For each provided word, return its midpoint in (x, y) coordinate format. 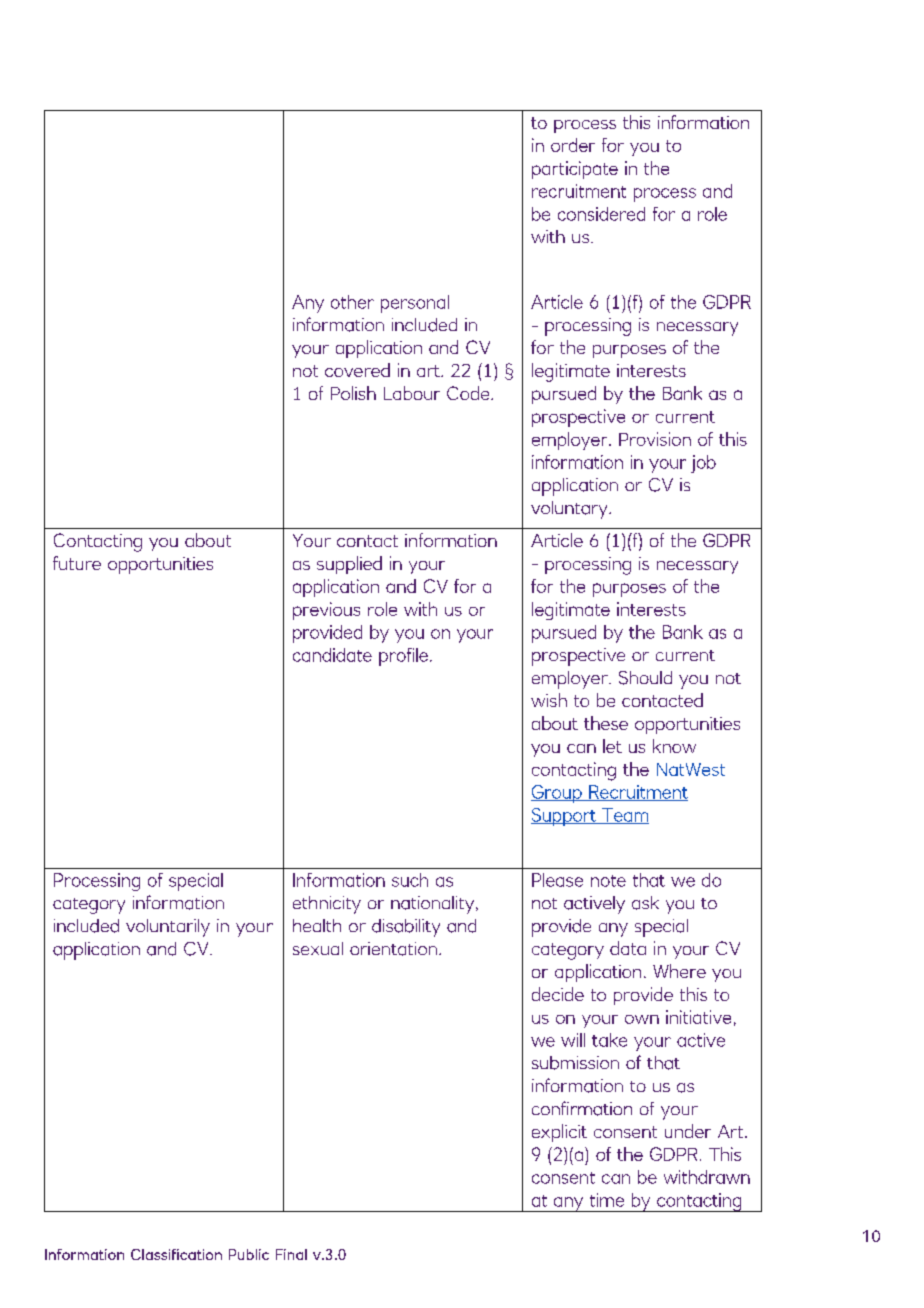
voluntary (570, 510)
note (608, 881)
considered (601, 214)
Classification (176, 1254)
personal (415, 304)
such (410, 880)
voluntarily (168, 928)
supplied (349, 565)
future (77, 563)
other (352, 302)
